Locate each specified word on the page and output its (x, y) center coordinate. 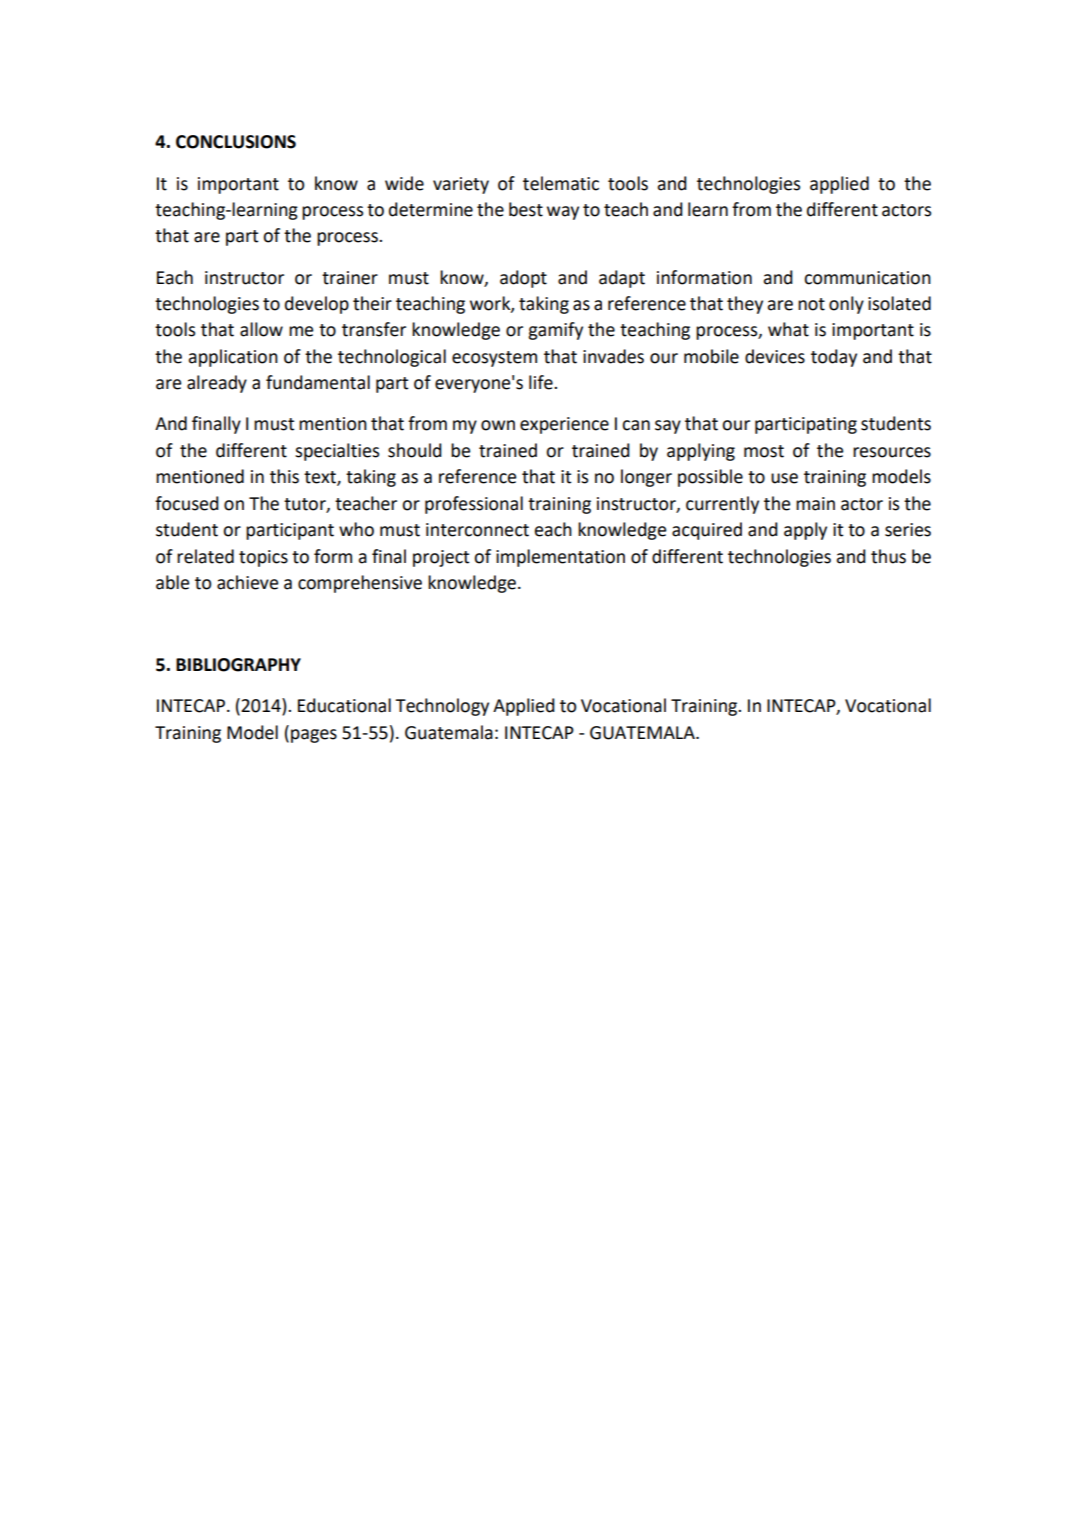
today (834, 358)
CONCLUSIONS (236, 142)
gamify (555, 331)
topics (263, 558)
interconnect (477, 530)
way (563, 213)
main (815, 504)
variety (461, 185)
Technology (442, 707)
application (233, 358)
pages (314, 736)
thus (888, 556)
